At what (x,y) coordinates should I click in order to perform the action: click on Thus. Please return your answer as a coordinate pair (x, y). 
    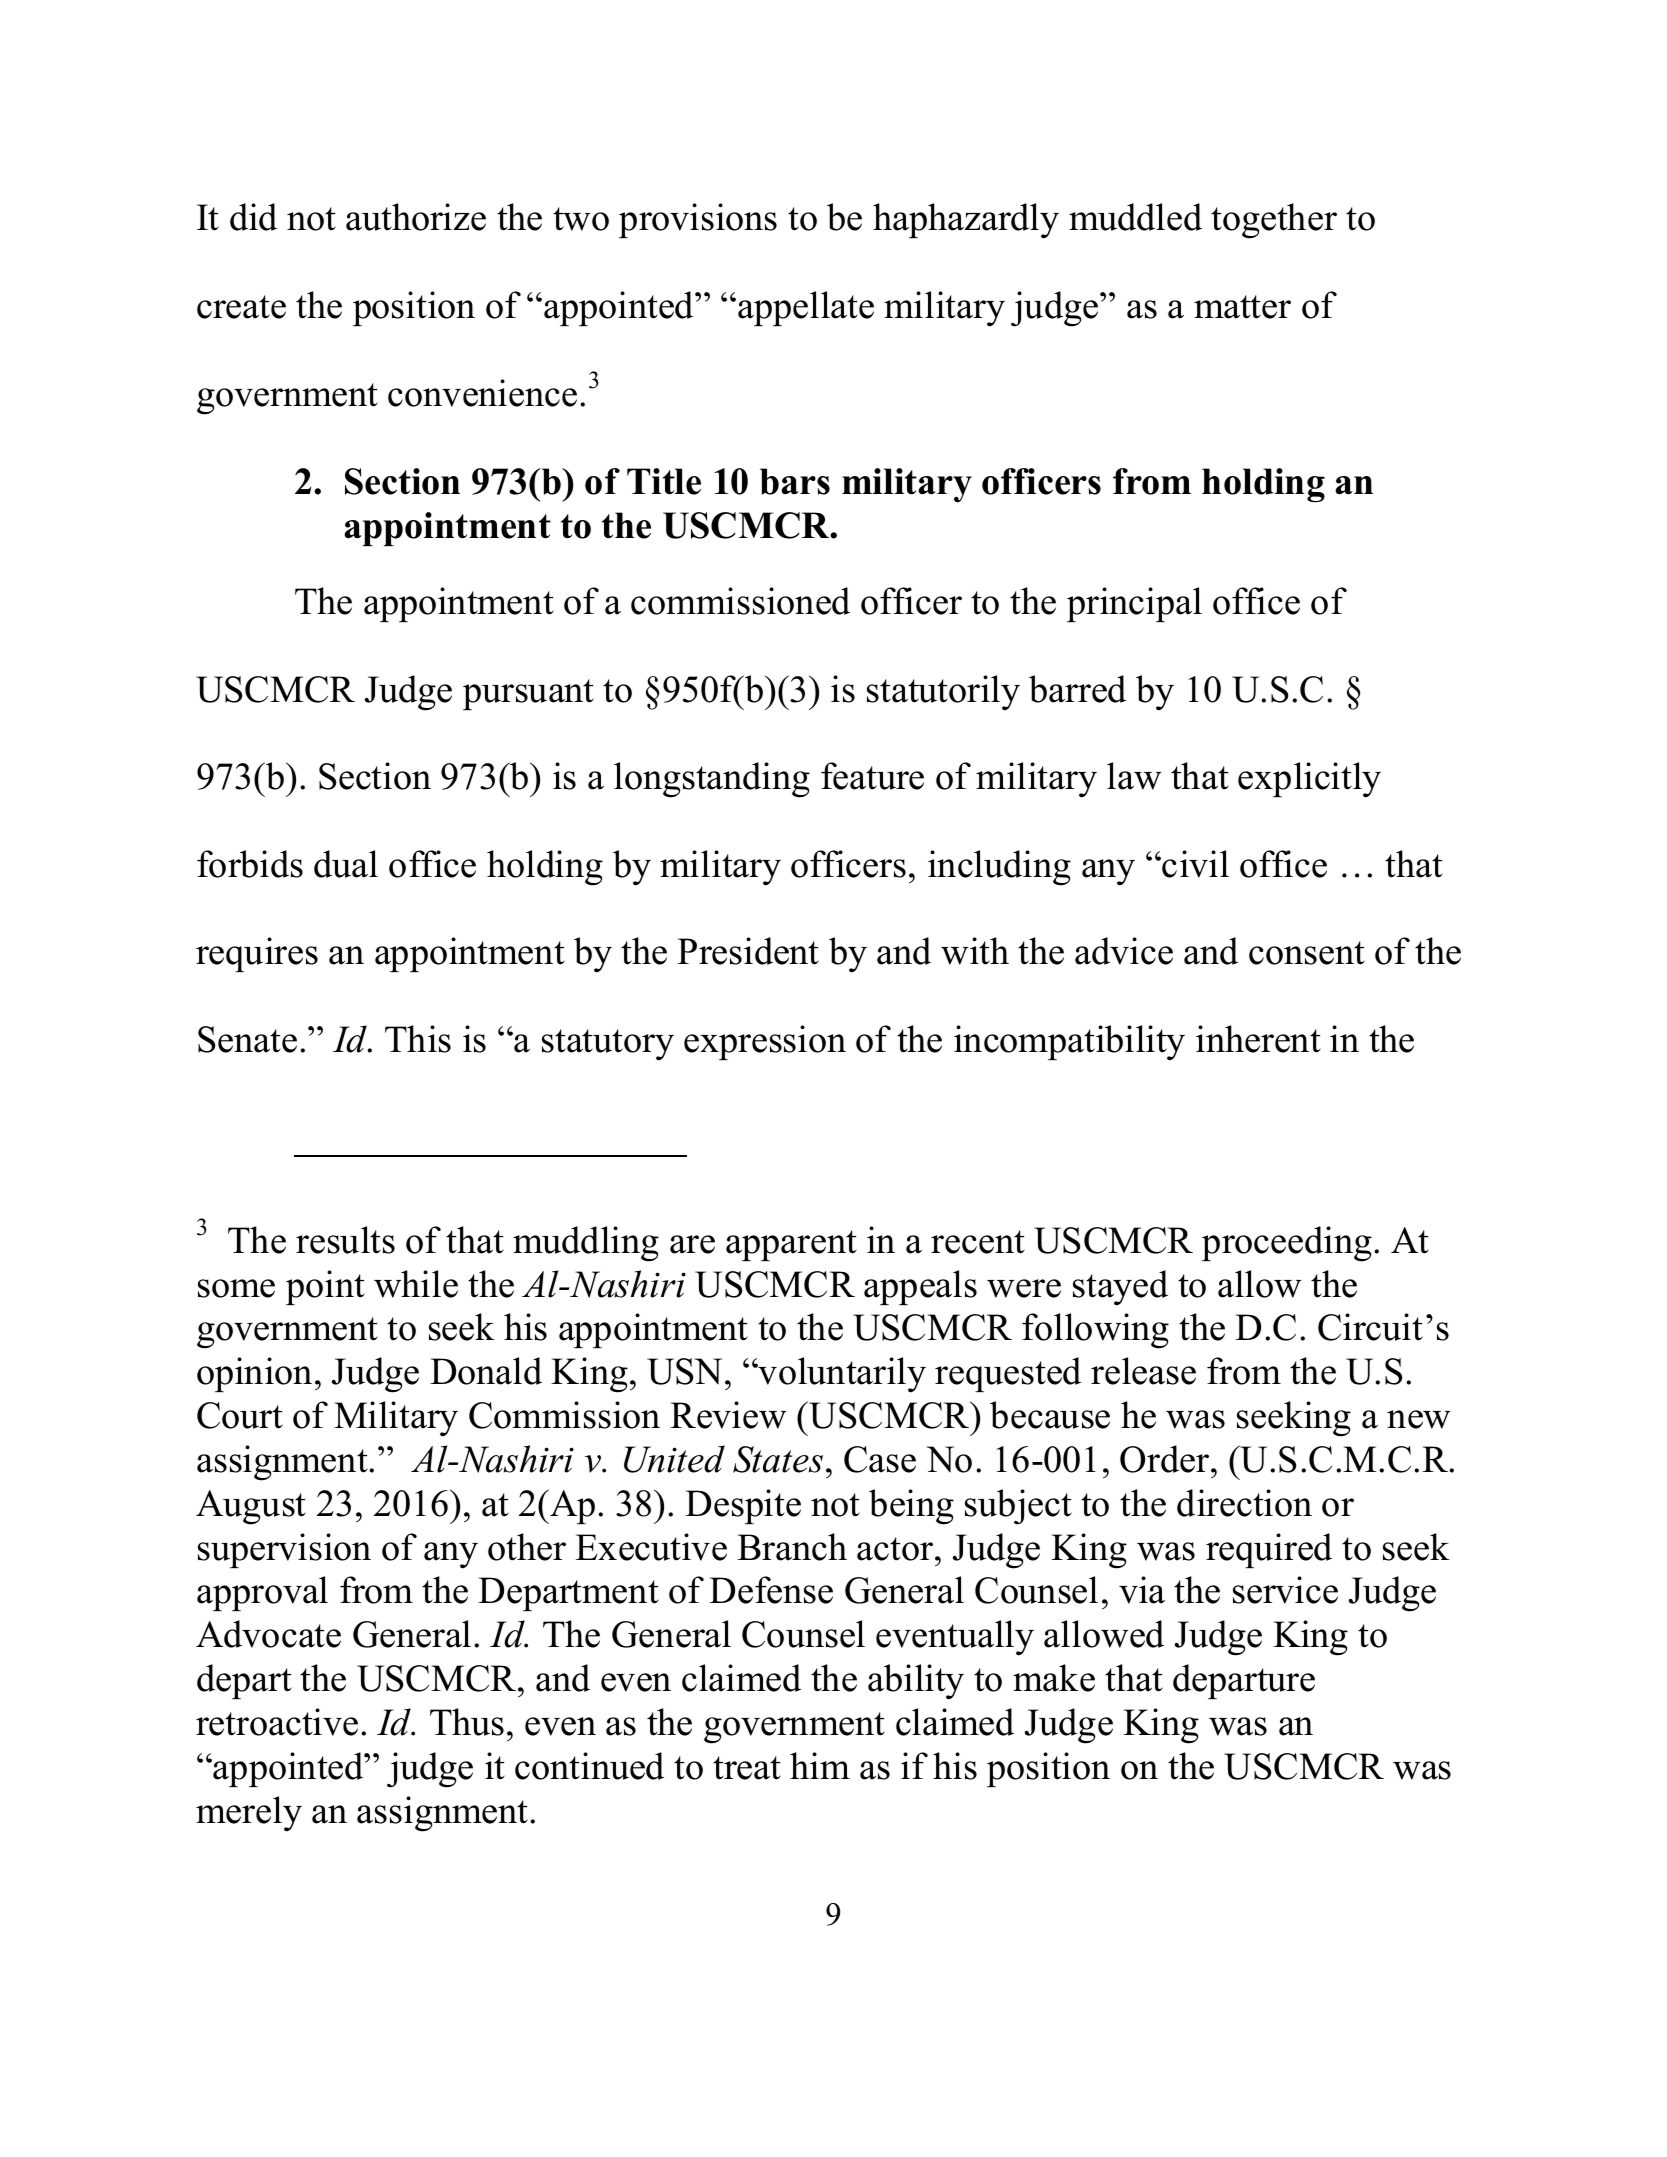
    Looking at the image, I should click on (467, 1722).
